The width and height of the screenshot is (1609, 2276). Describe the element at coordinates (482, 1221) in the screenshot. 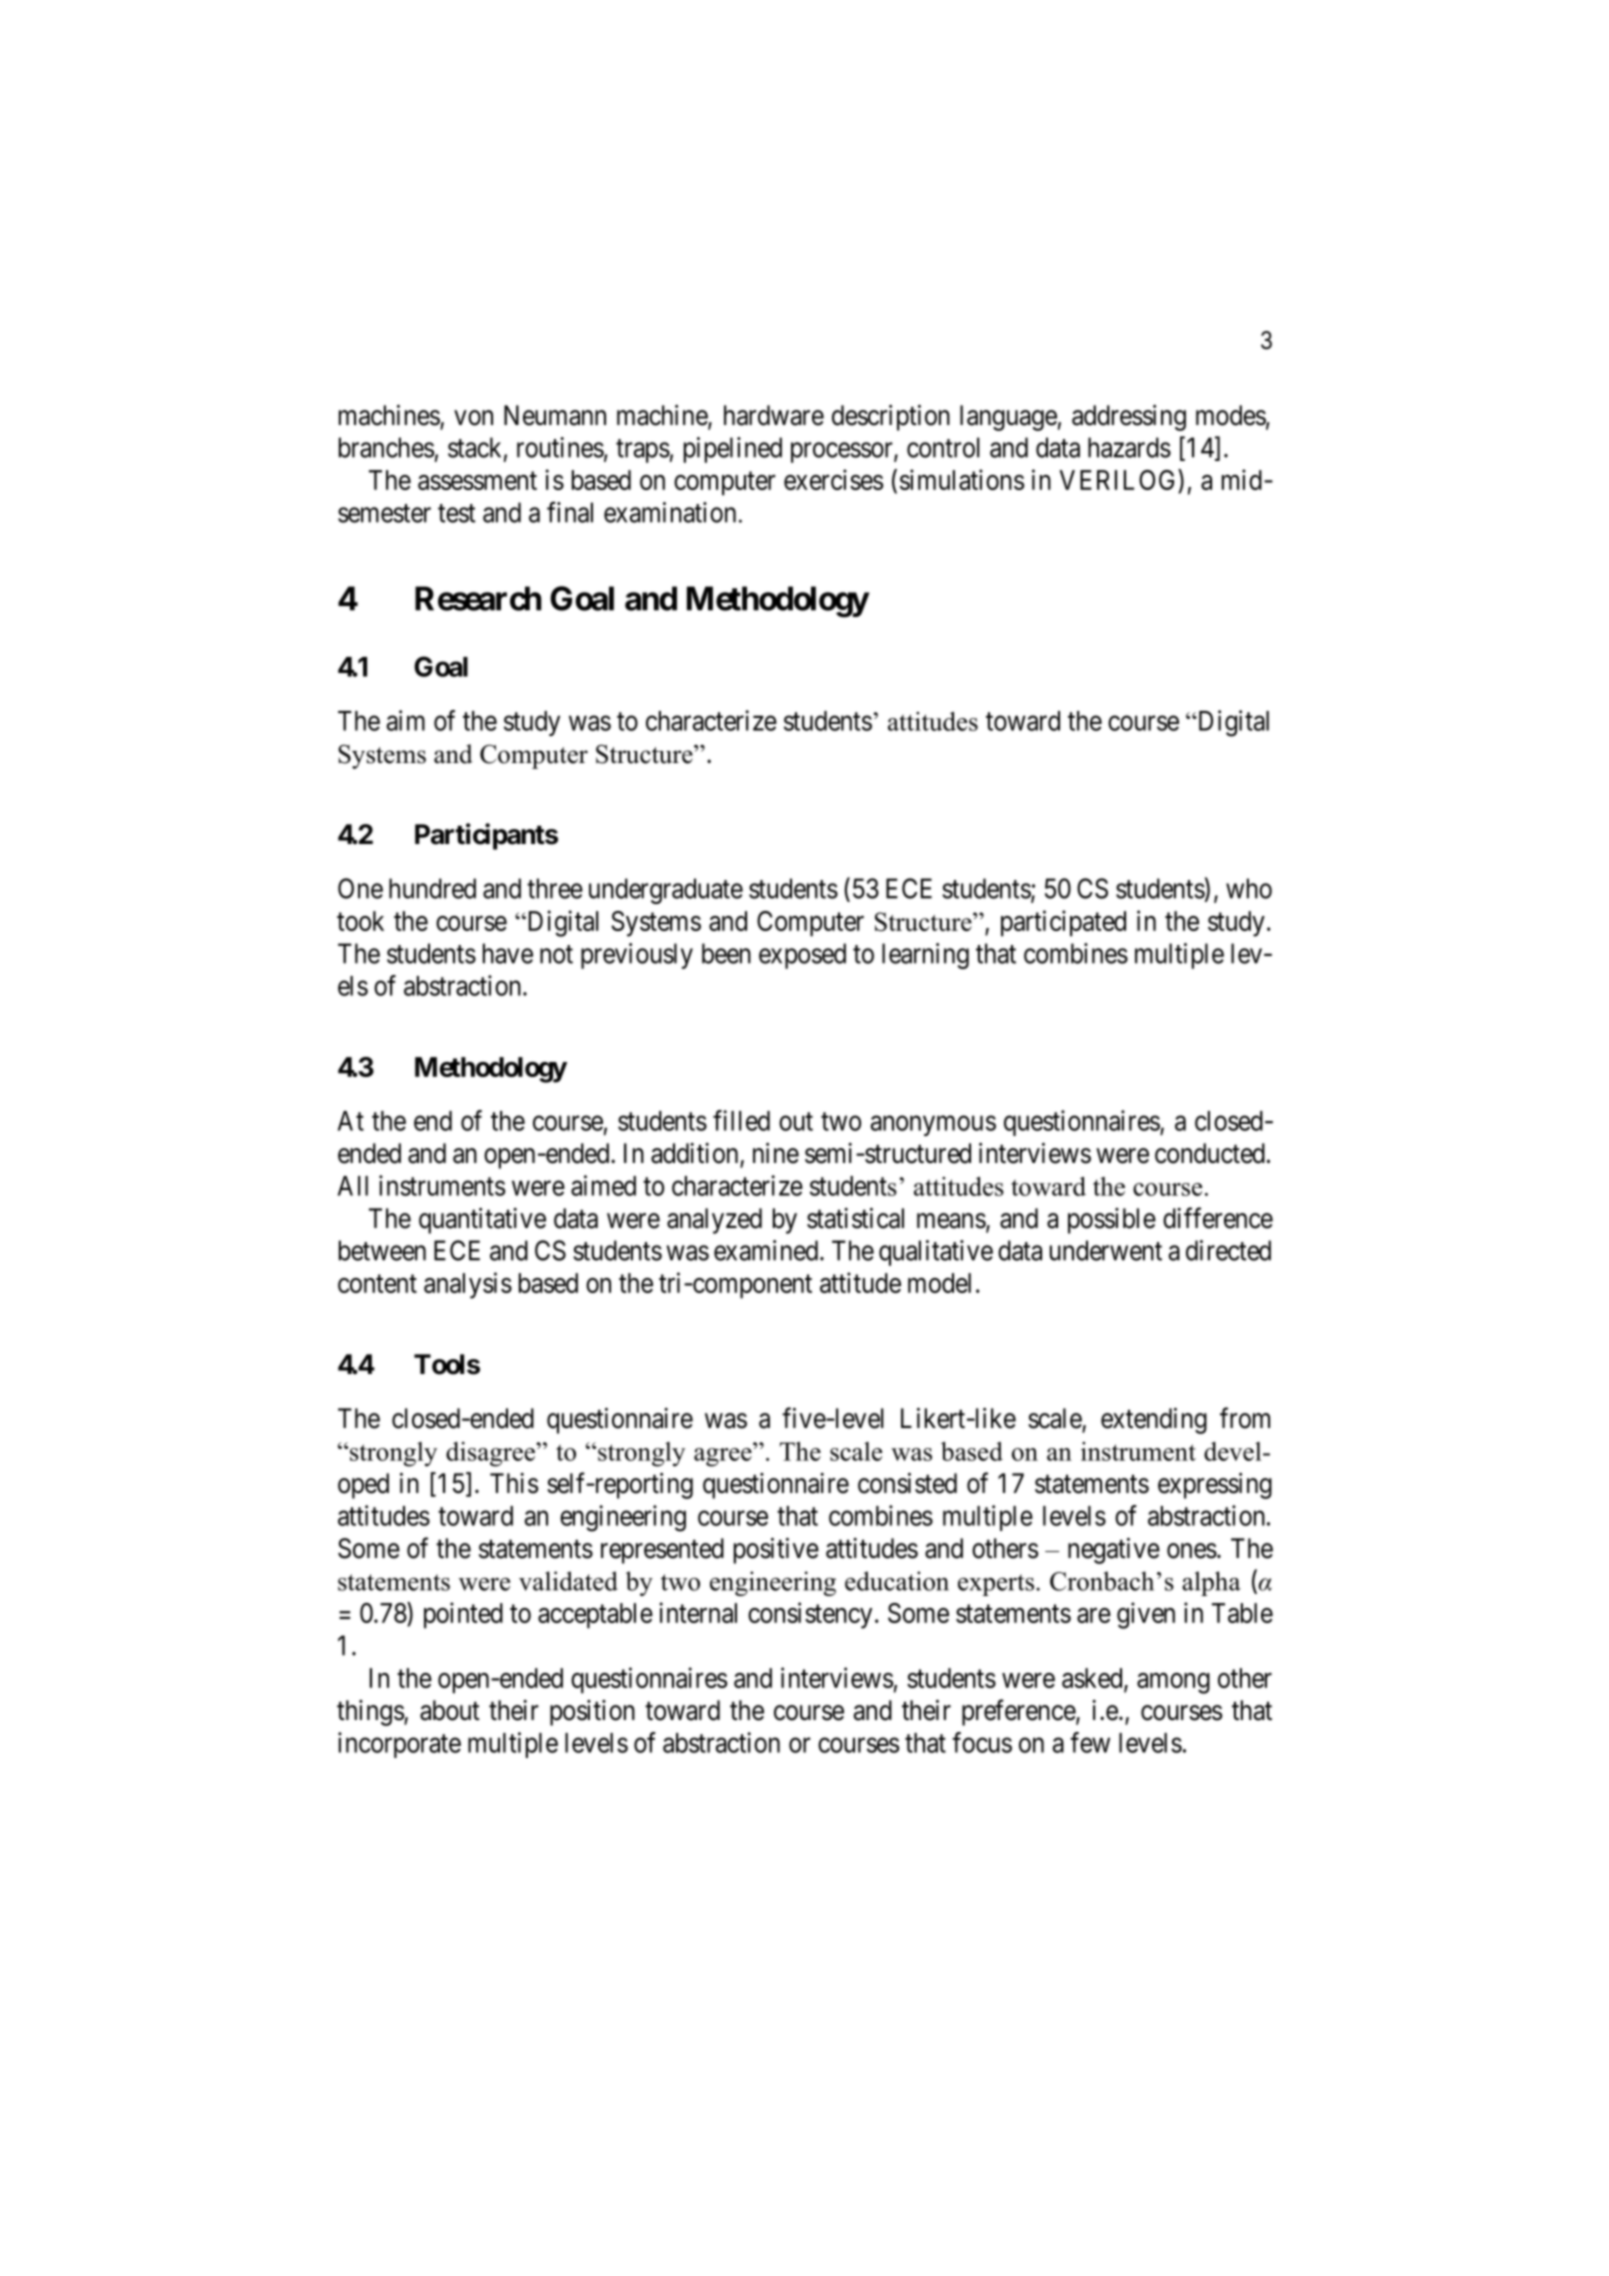

I see `quantitative` at that location.
